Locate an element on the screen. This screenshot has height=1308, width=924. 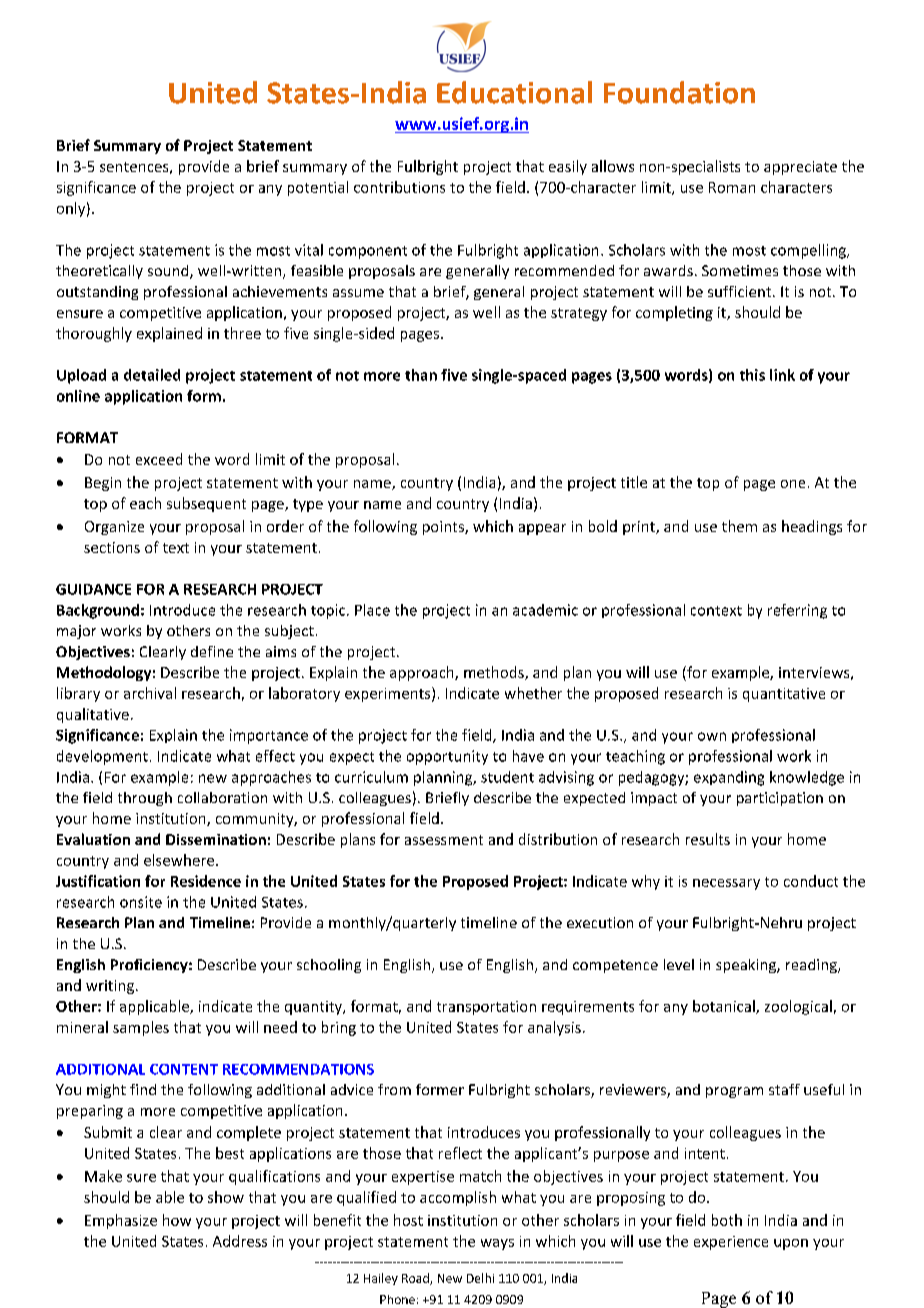
detailed is located at coordinates (152, 375).
